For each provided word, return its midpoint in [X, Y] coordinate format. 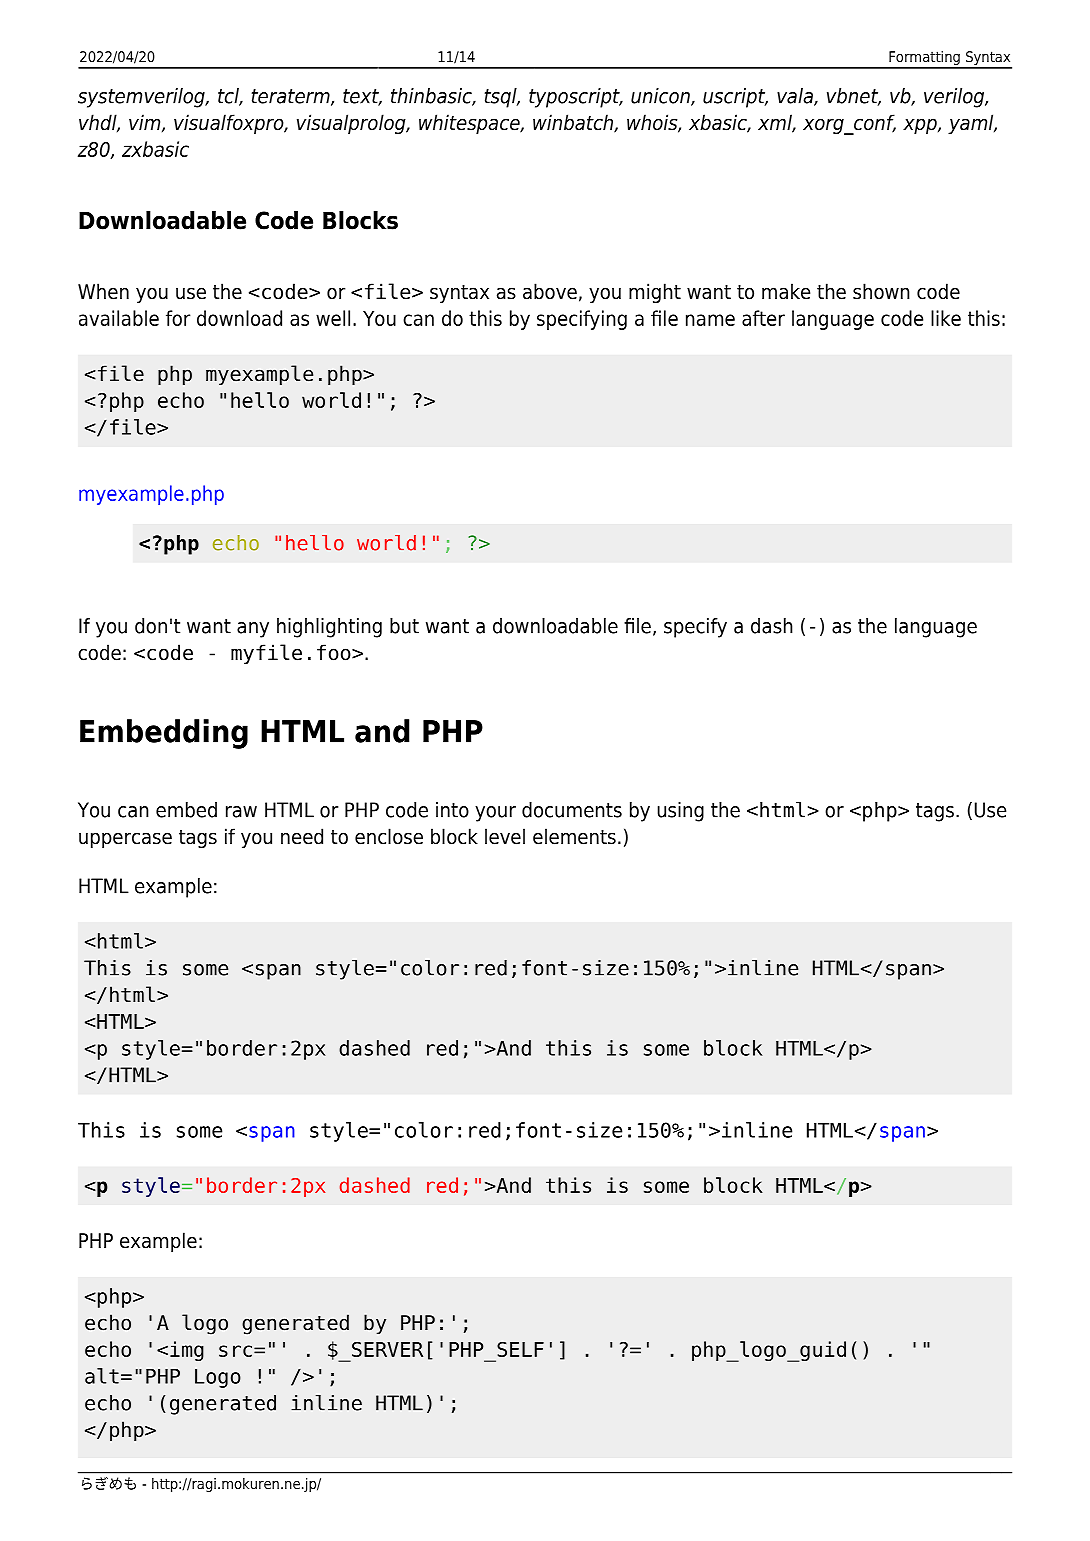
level [505, 836]
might [655, 293]
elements [574, 836]
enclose [389, 836]
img [187, 1351]
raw [241, 812]
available [119, 318]
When [103, 291]
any [253, 630]
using [680, 812]
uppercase [125, 840]
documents [572, 810]
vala [796, 97]
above [550, 291]
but [404, 626]
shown [881, 291]
